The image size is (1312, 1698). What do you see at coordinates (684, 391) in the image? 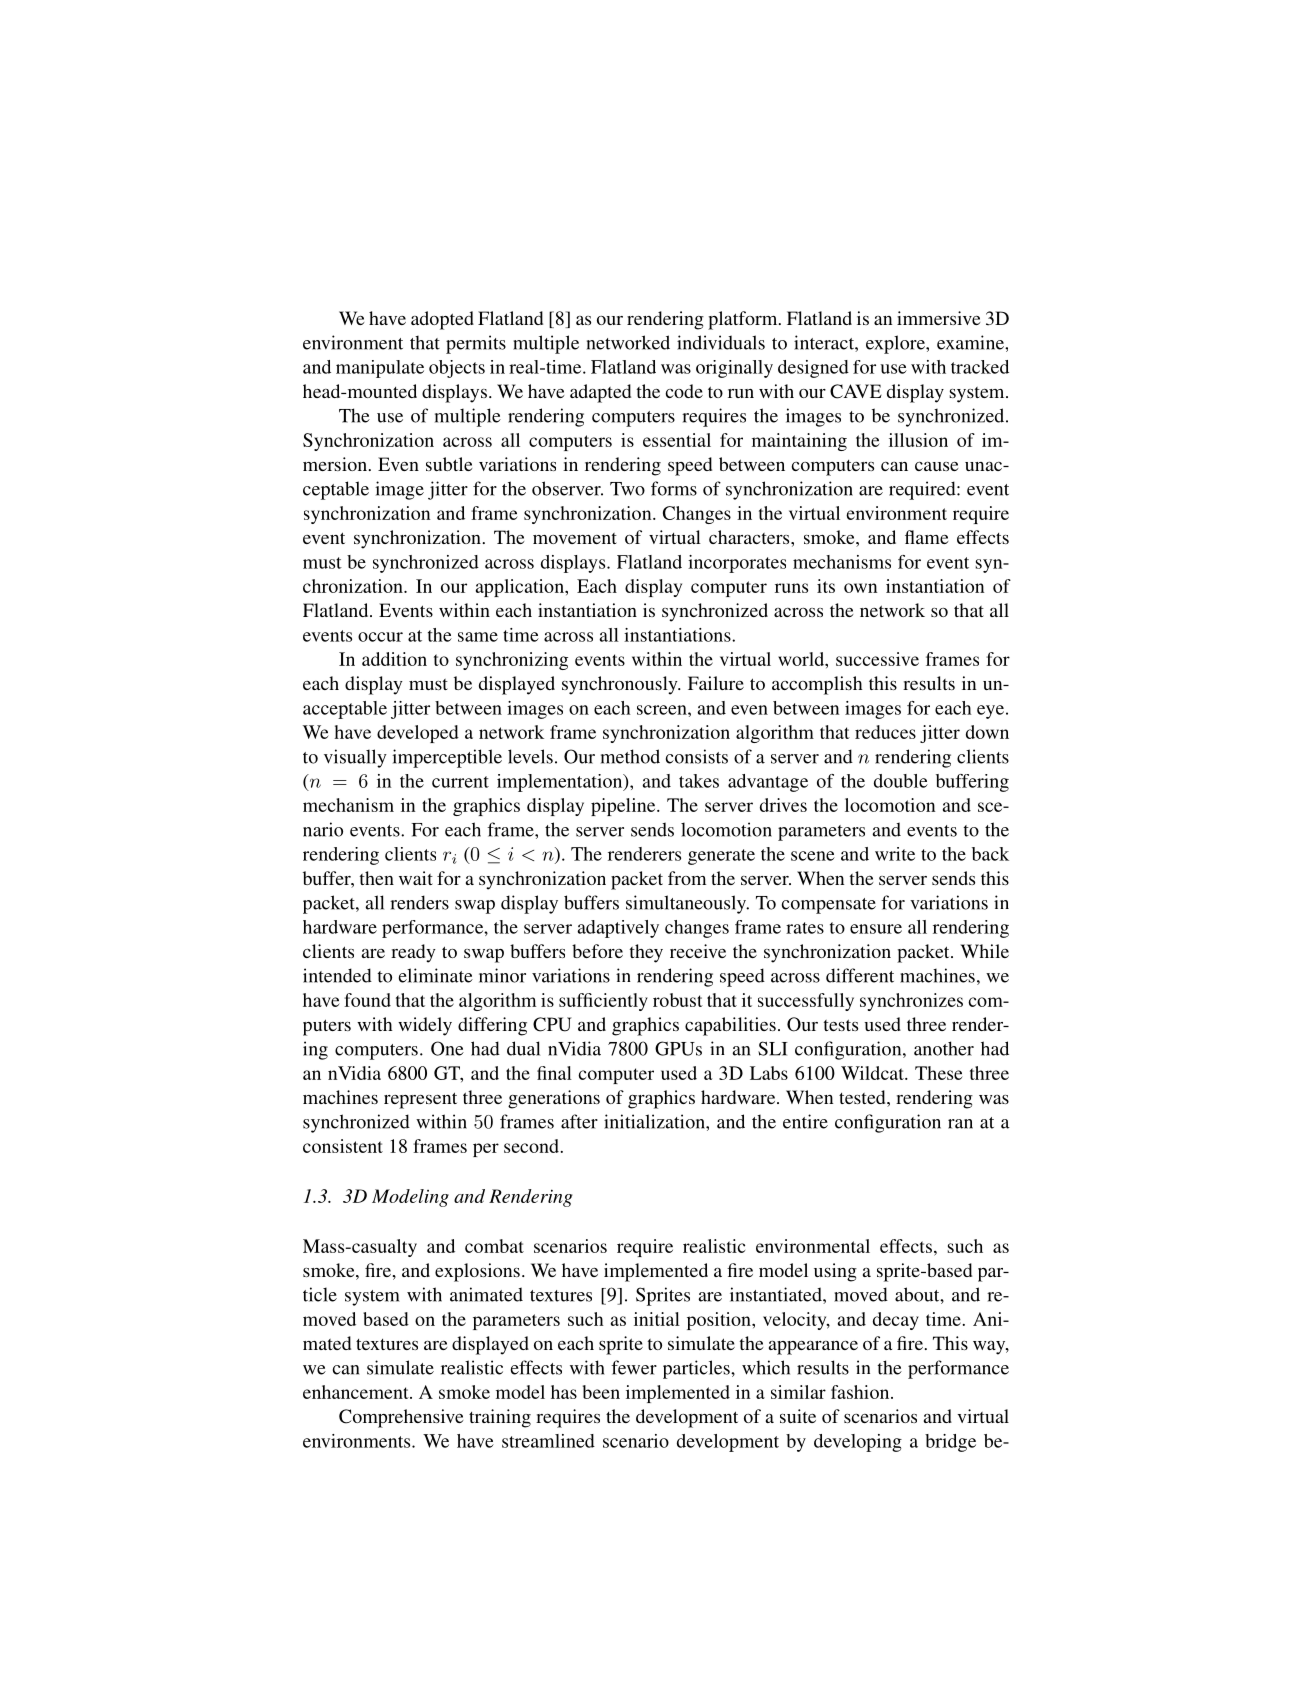
I see `code` at bounding box center [684, 391].
